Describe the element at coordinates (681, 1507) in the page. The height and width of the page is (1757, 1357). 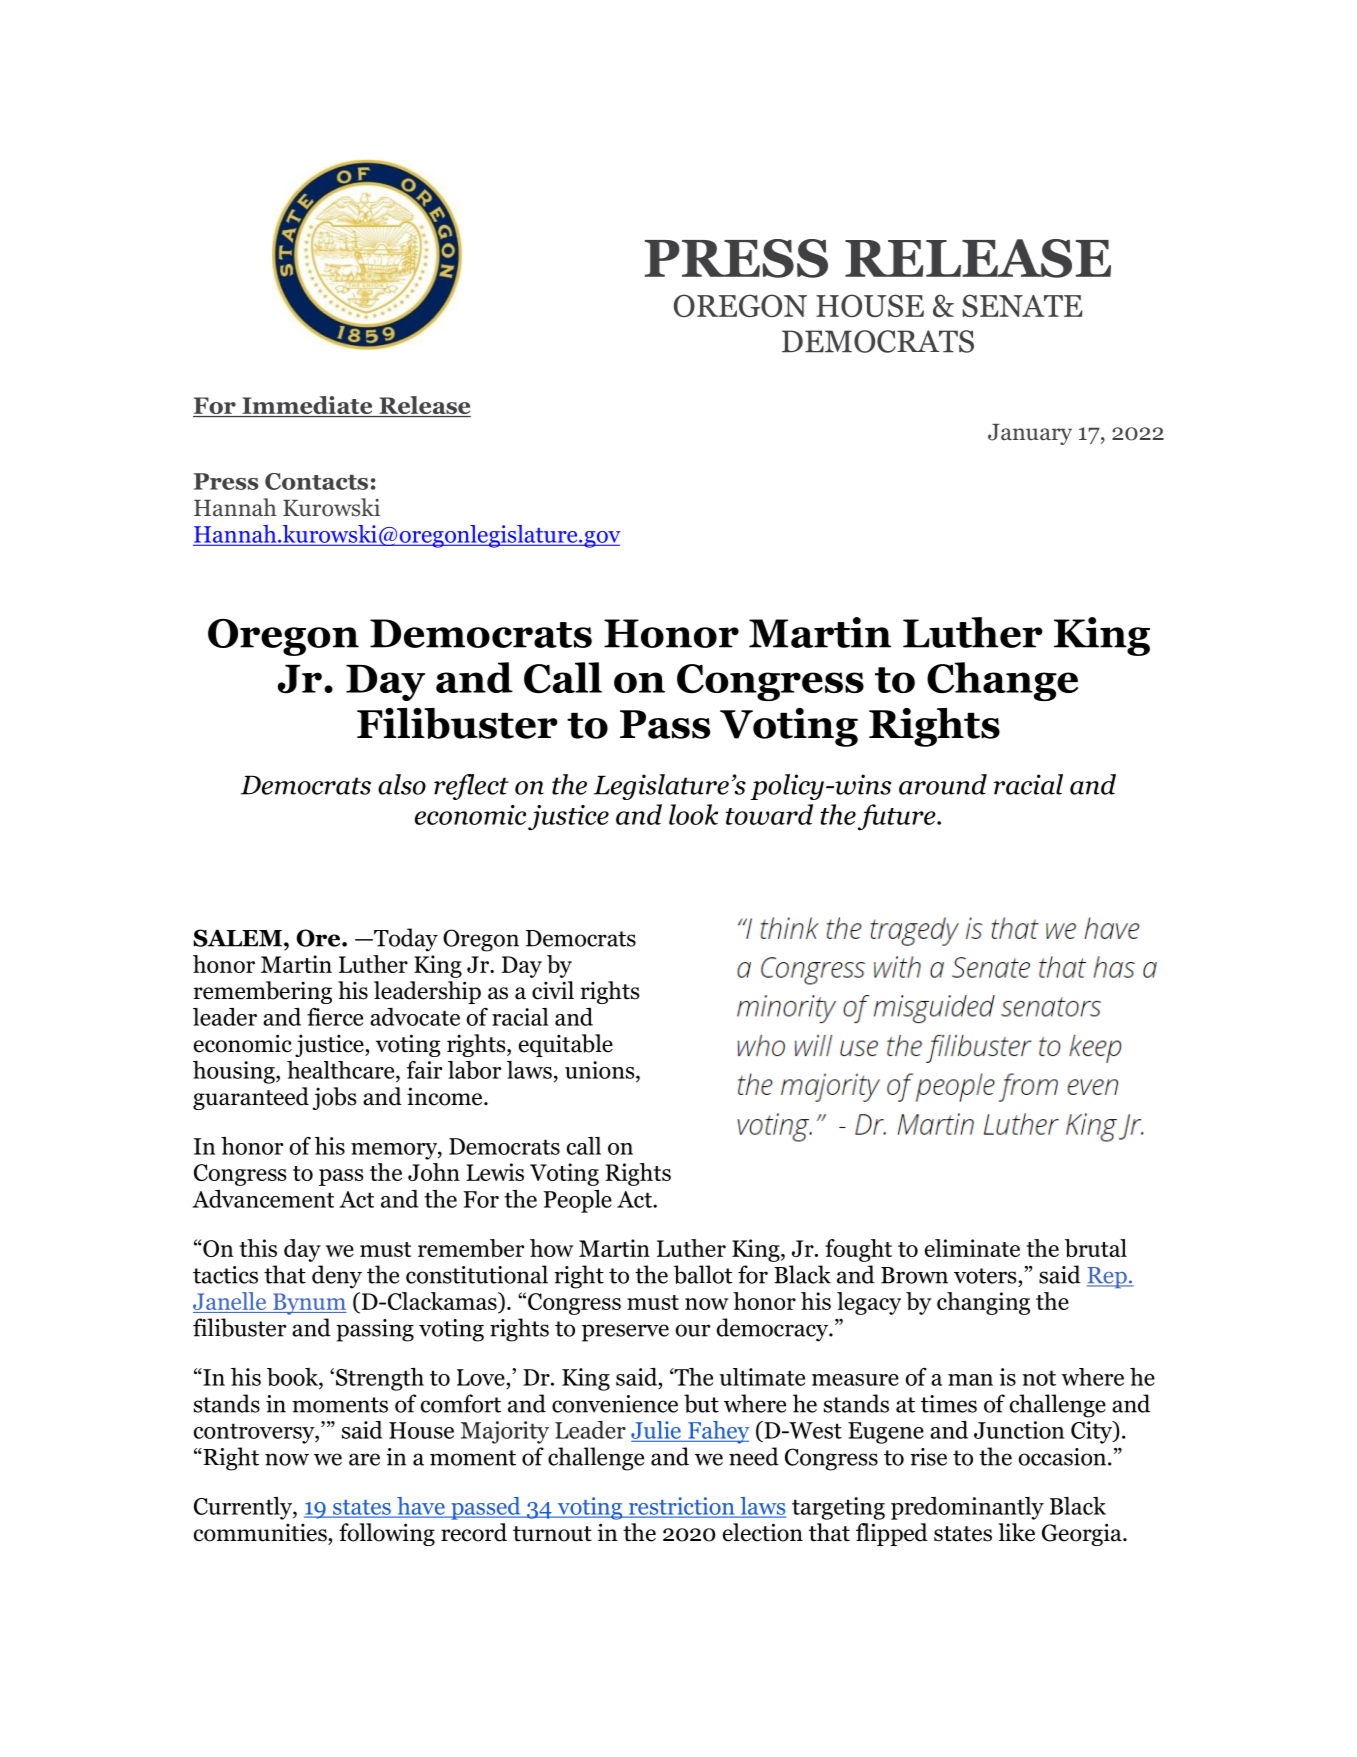
I see `restriction` at that location.
